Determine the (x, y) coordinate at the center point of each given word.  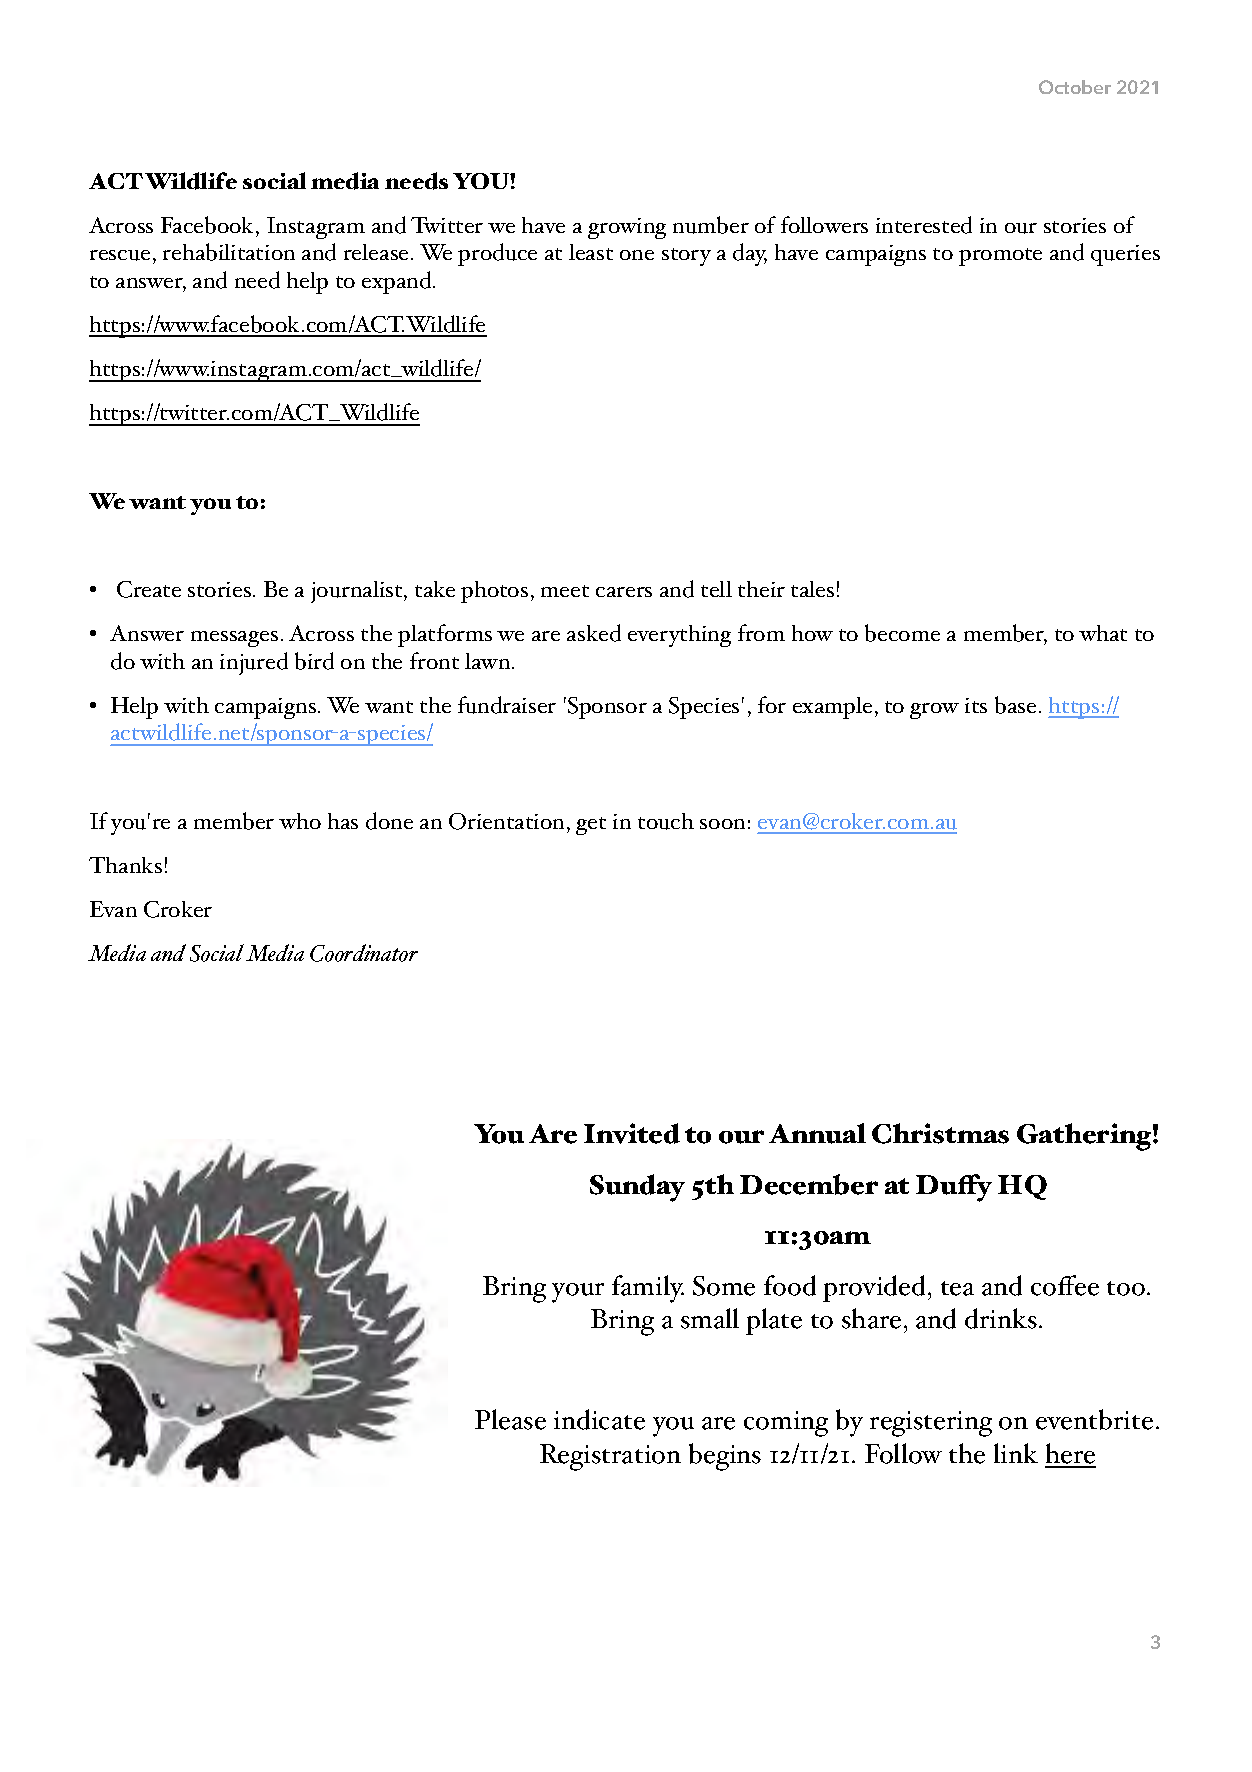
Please (510, 1419)
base (1015, 705)
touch (666, 821)
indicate (599, 1419)
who (300, 821)
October (1075, 87)
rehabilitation (229, 252)
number (711, 225)
